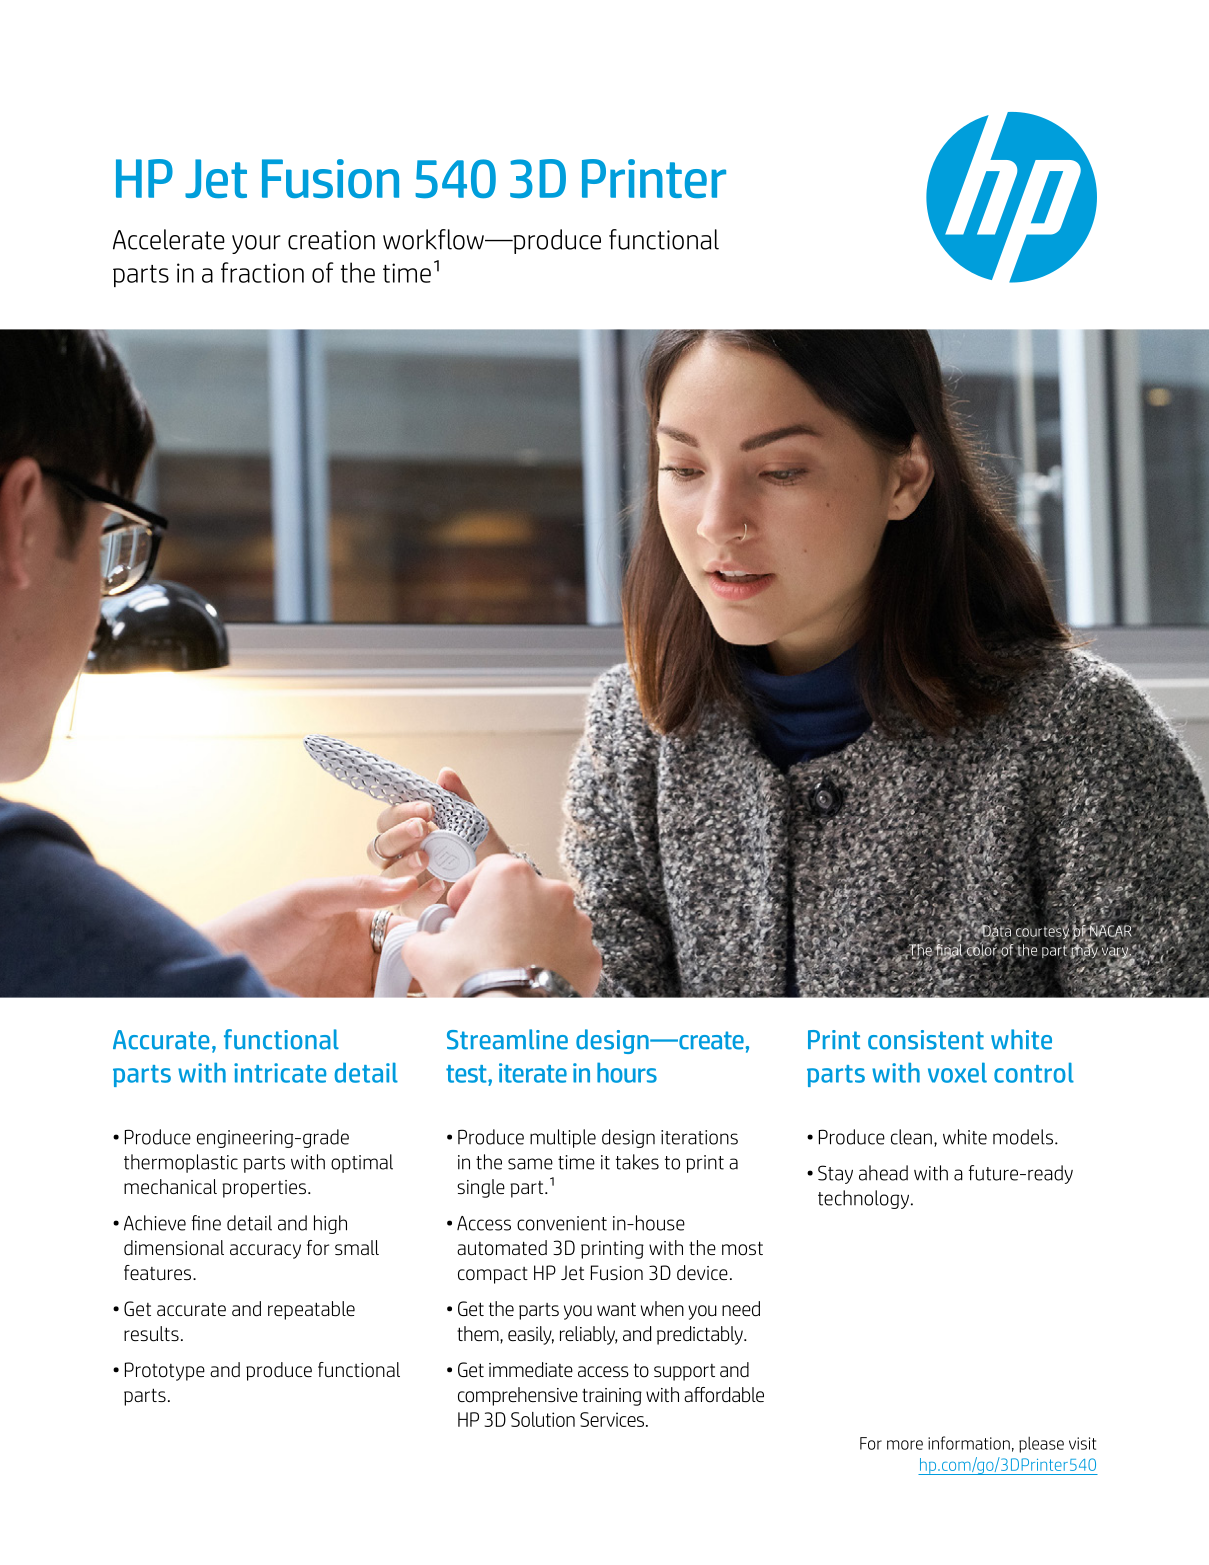 Image resolution: width=1209 pixels, height=1565 pixels. What do you see at coordinates (262, 272) in the image?
I see `fraction` at bounding box center [262, 272].
